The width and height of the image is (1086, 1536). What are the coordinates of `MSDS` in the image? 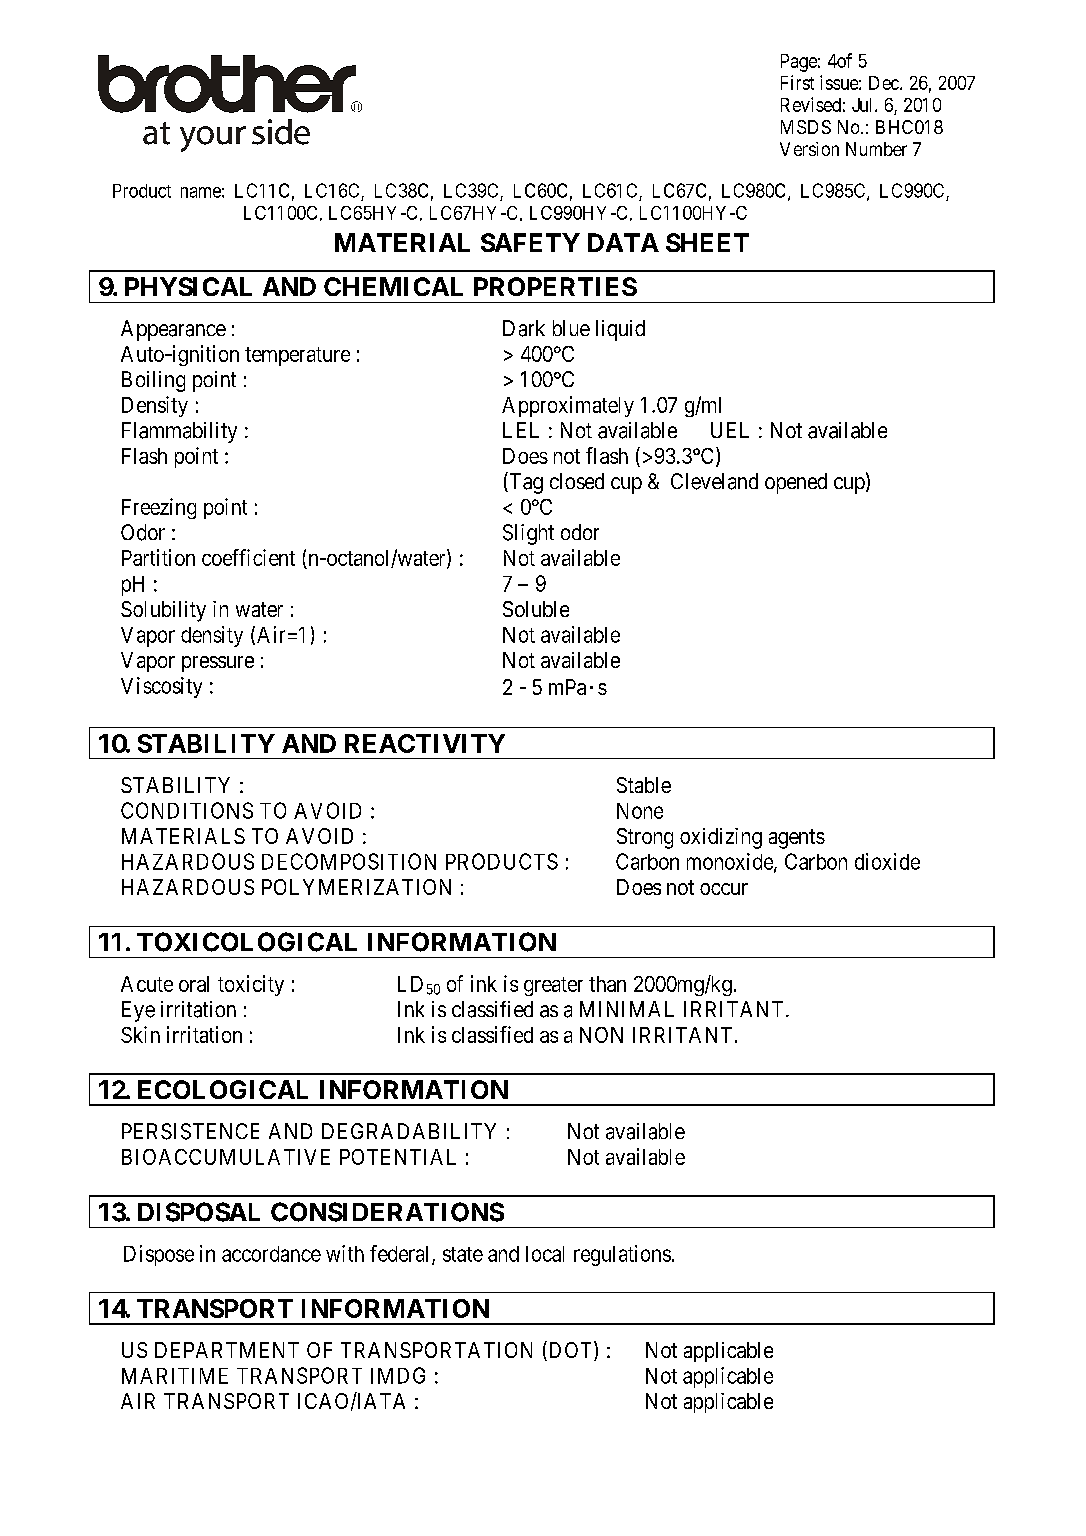 It's located at (806, 127).
